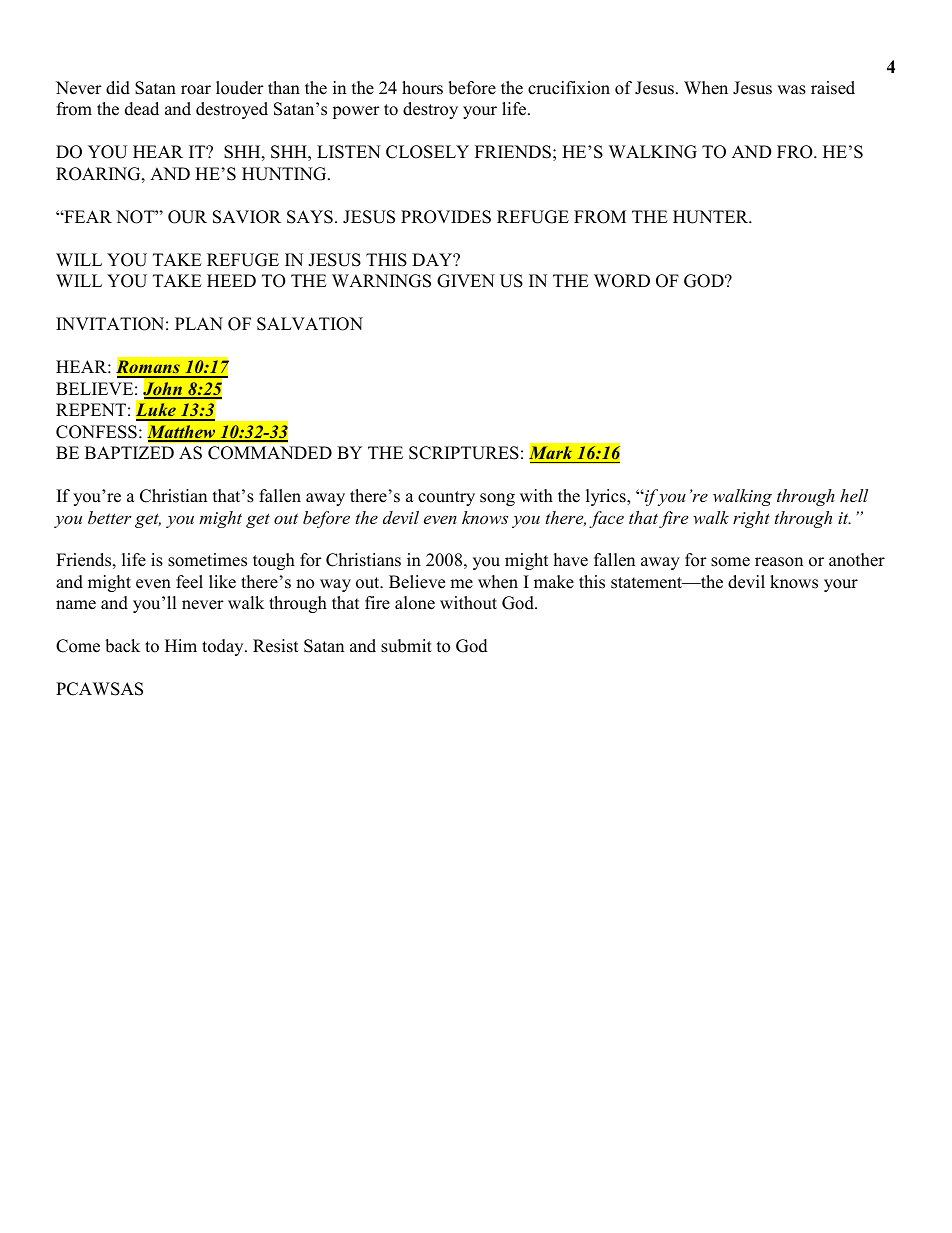 The height and width of the document is (1233, 952). What do you see at coordinates (181, 645) in the document?
I see `Him` at bounding box center [181, 645].
